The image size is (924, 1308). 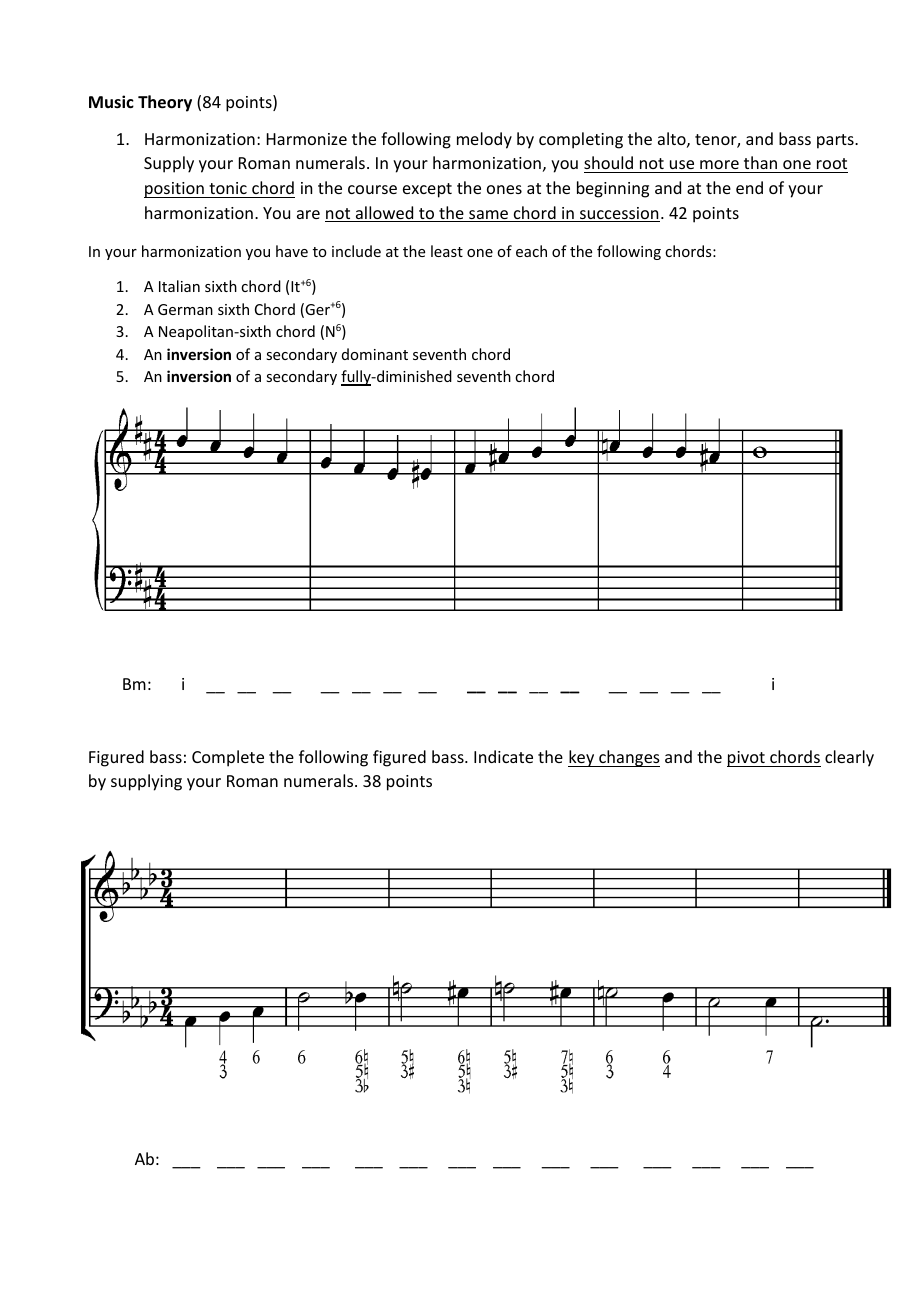 I want to click on melody, so click(x=484, y=140).
